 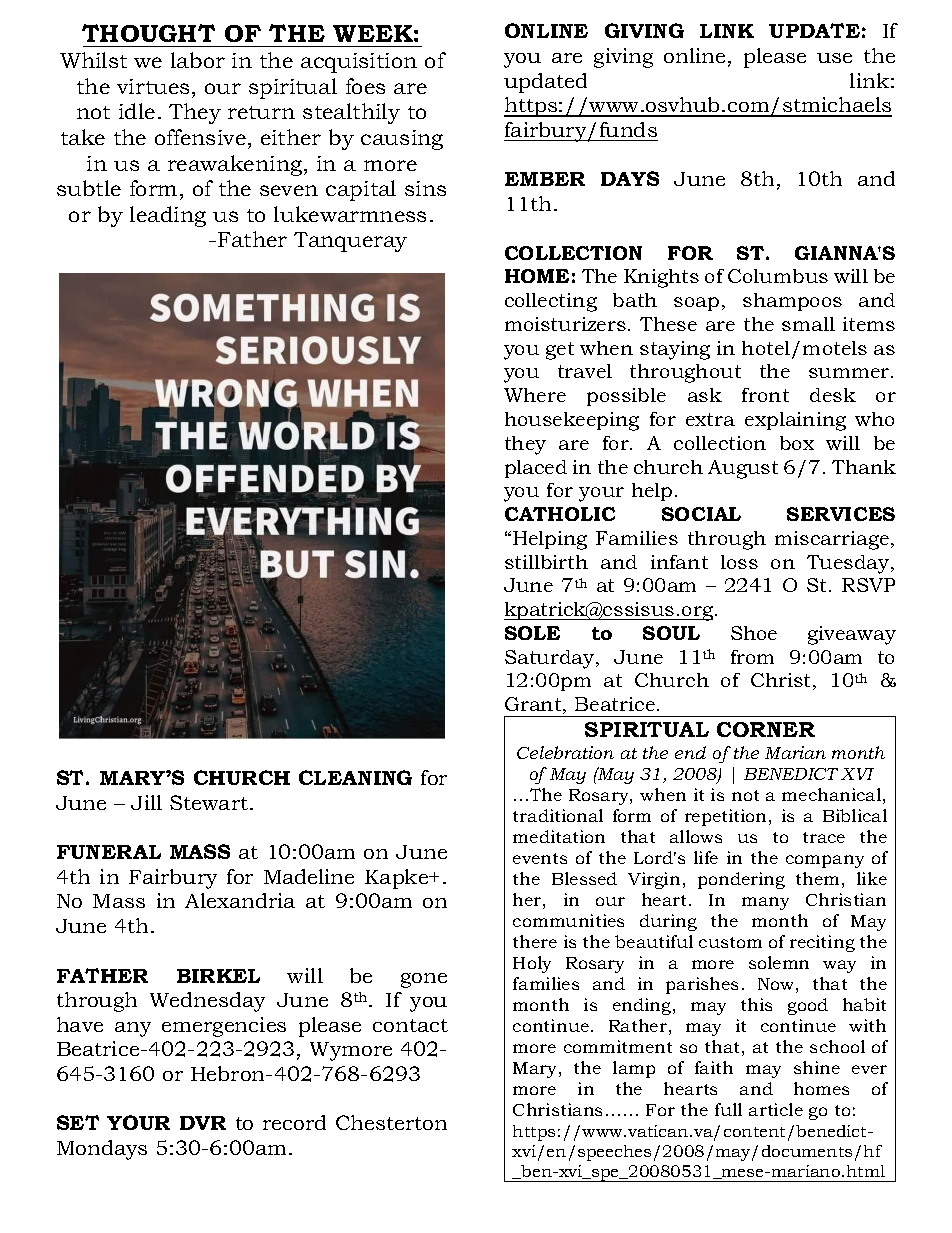 I want to click on EMBER, so click(x=545, y=179).
